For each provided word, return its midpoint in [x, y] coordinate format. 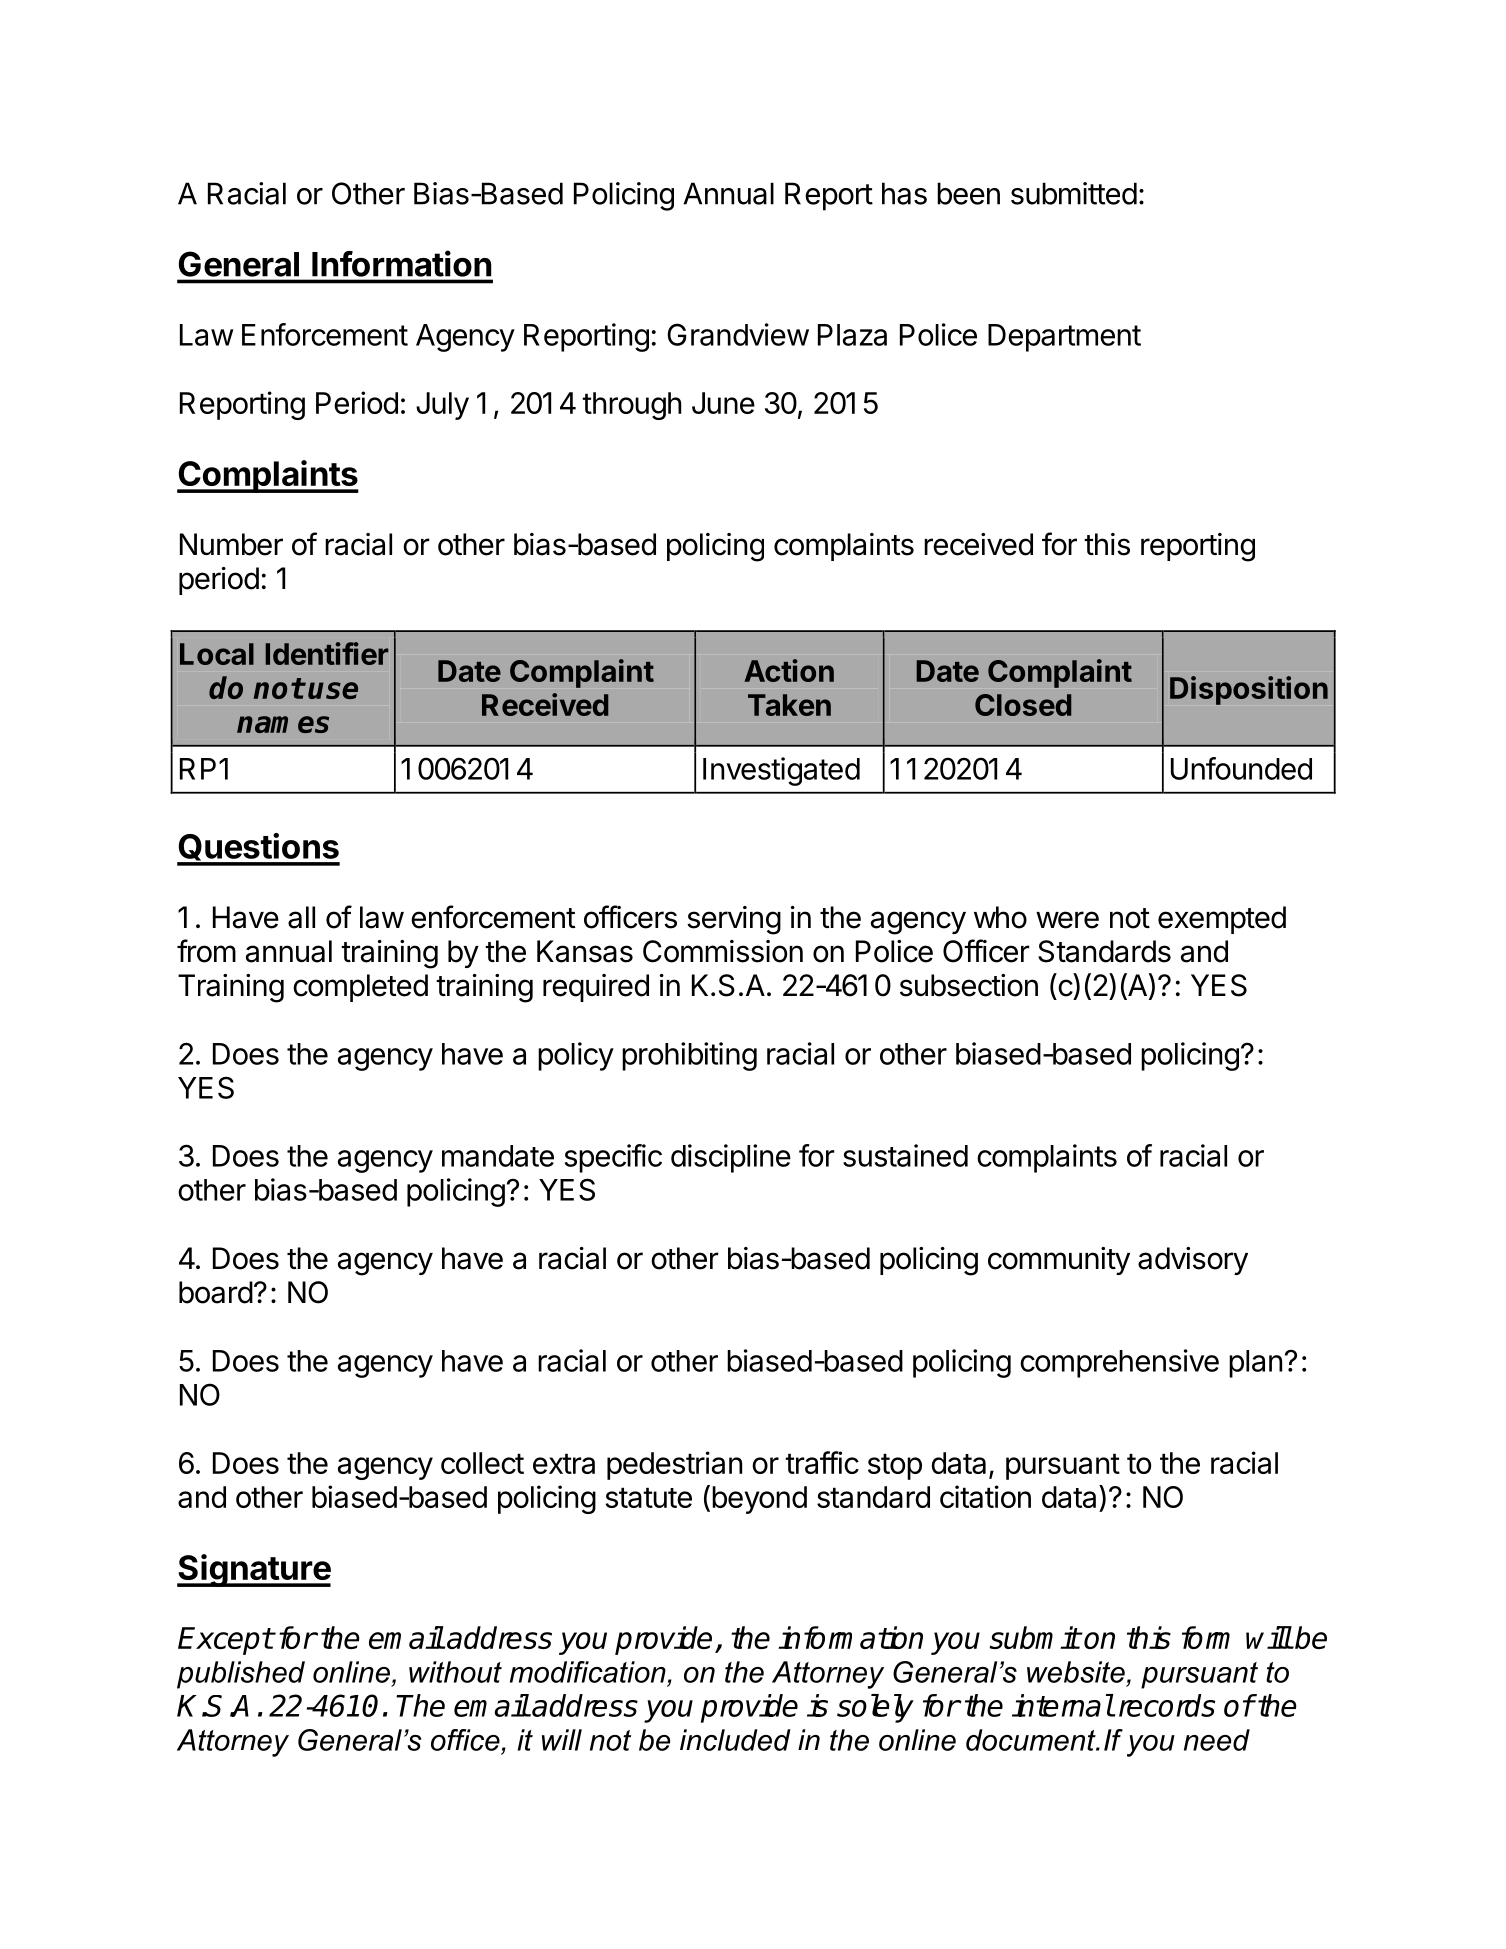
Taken [789, 705]
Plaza [852, 335]
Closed [1023, 705]
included [735, 1740]
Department [1064, 338]
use [333, 690]
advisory [1193, 1261]
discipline [731, 1158]
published [241, 1675]
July [442, 406]
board [216, 1292]
